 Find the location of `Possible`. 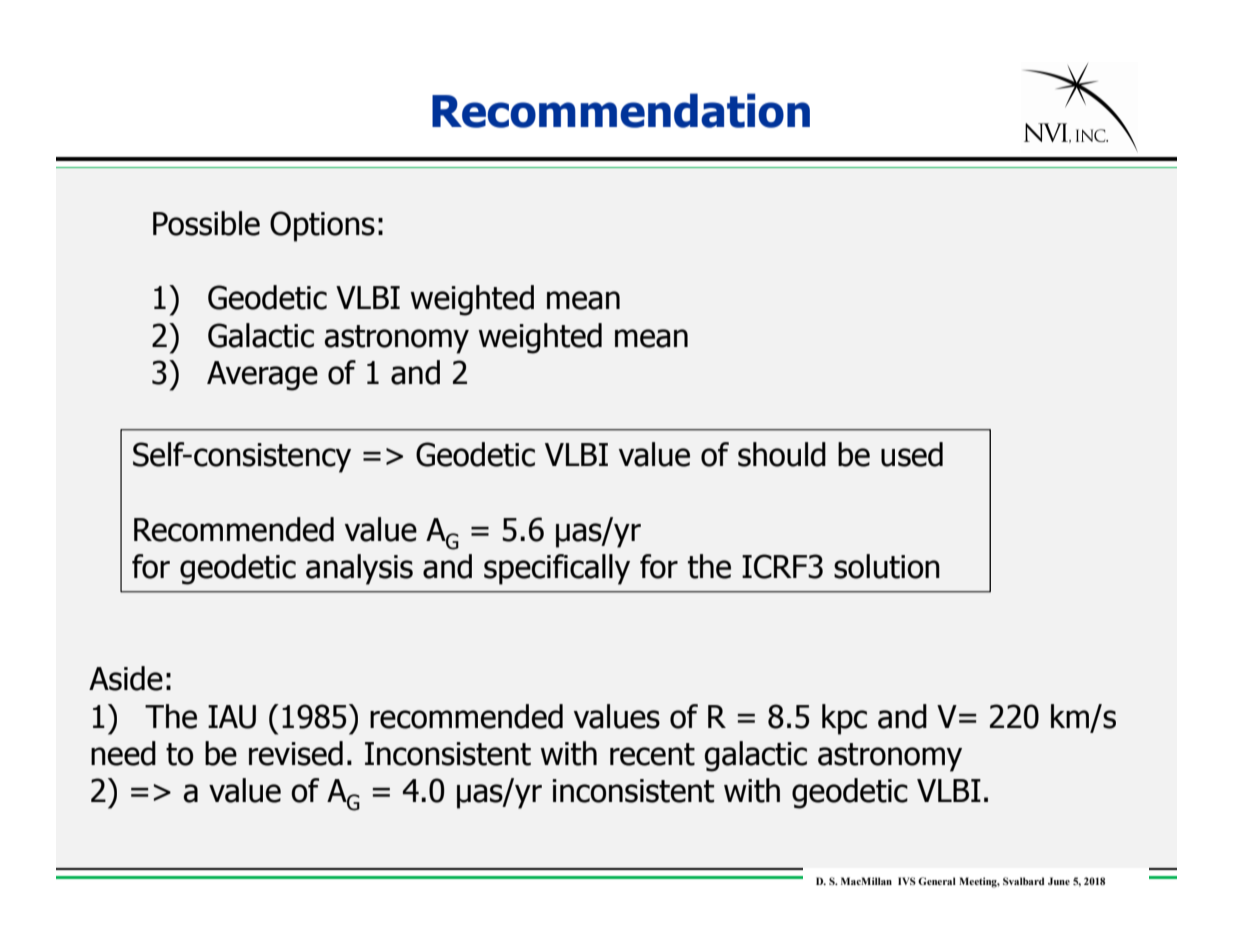

Possible is located at coordinates (206, 223).
